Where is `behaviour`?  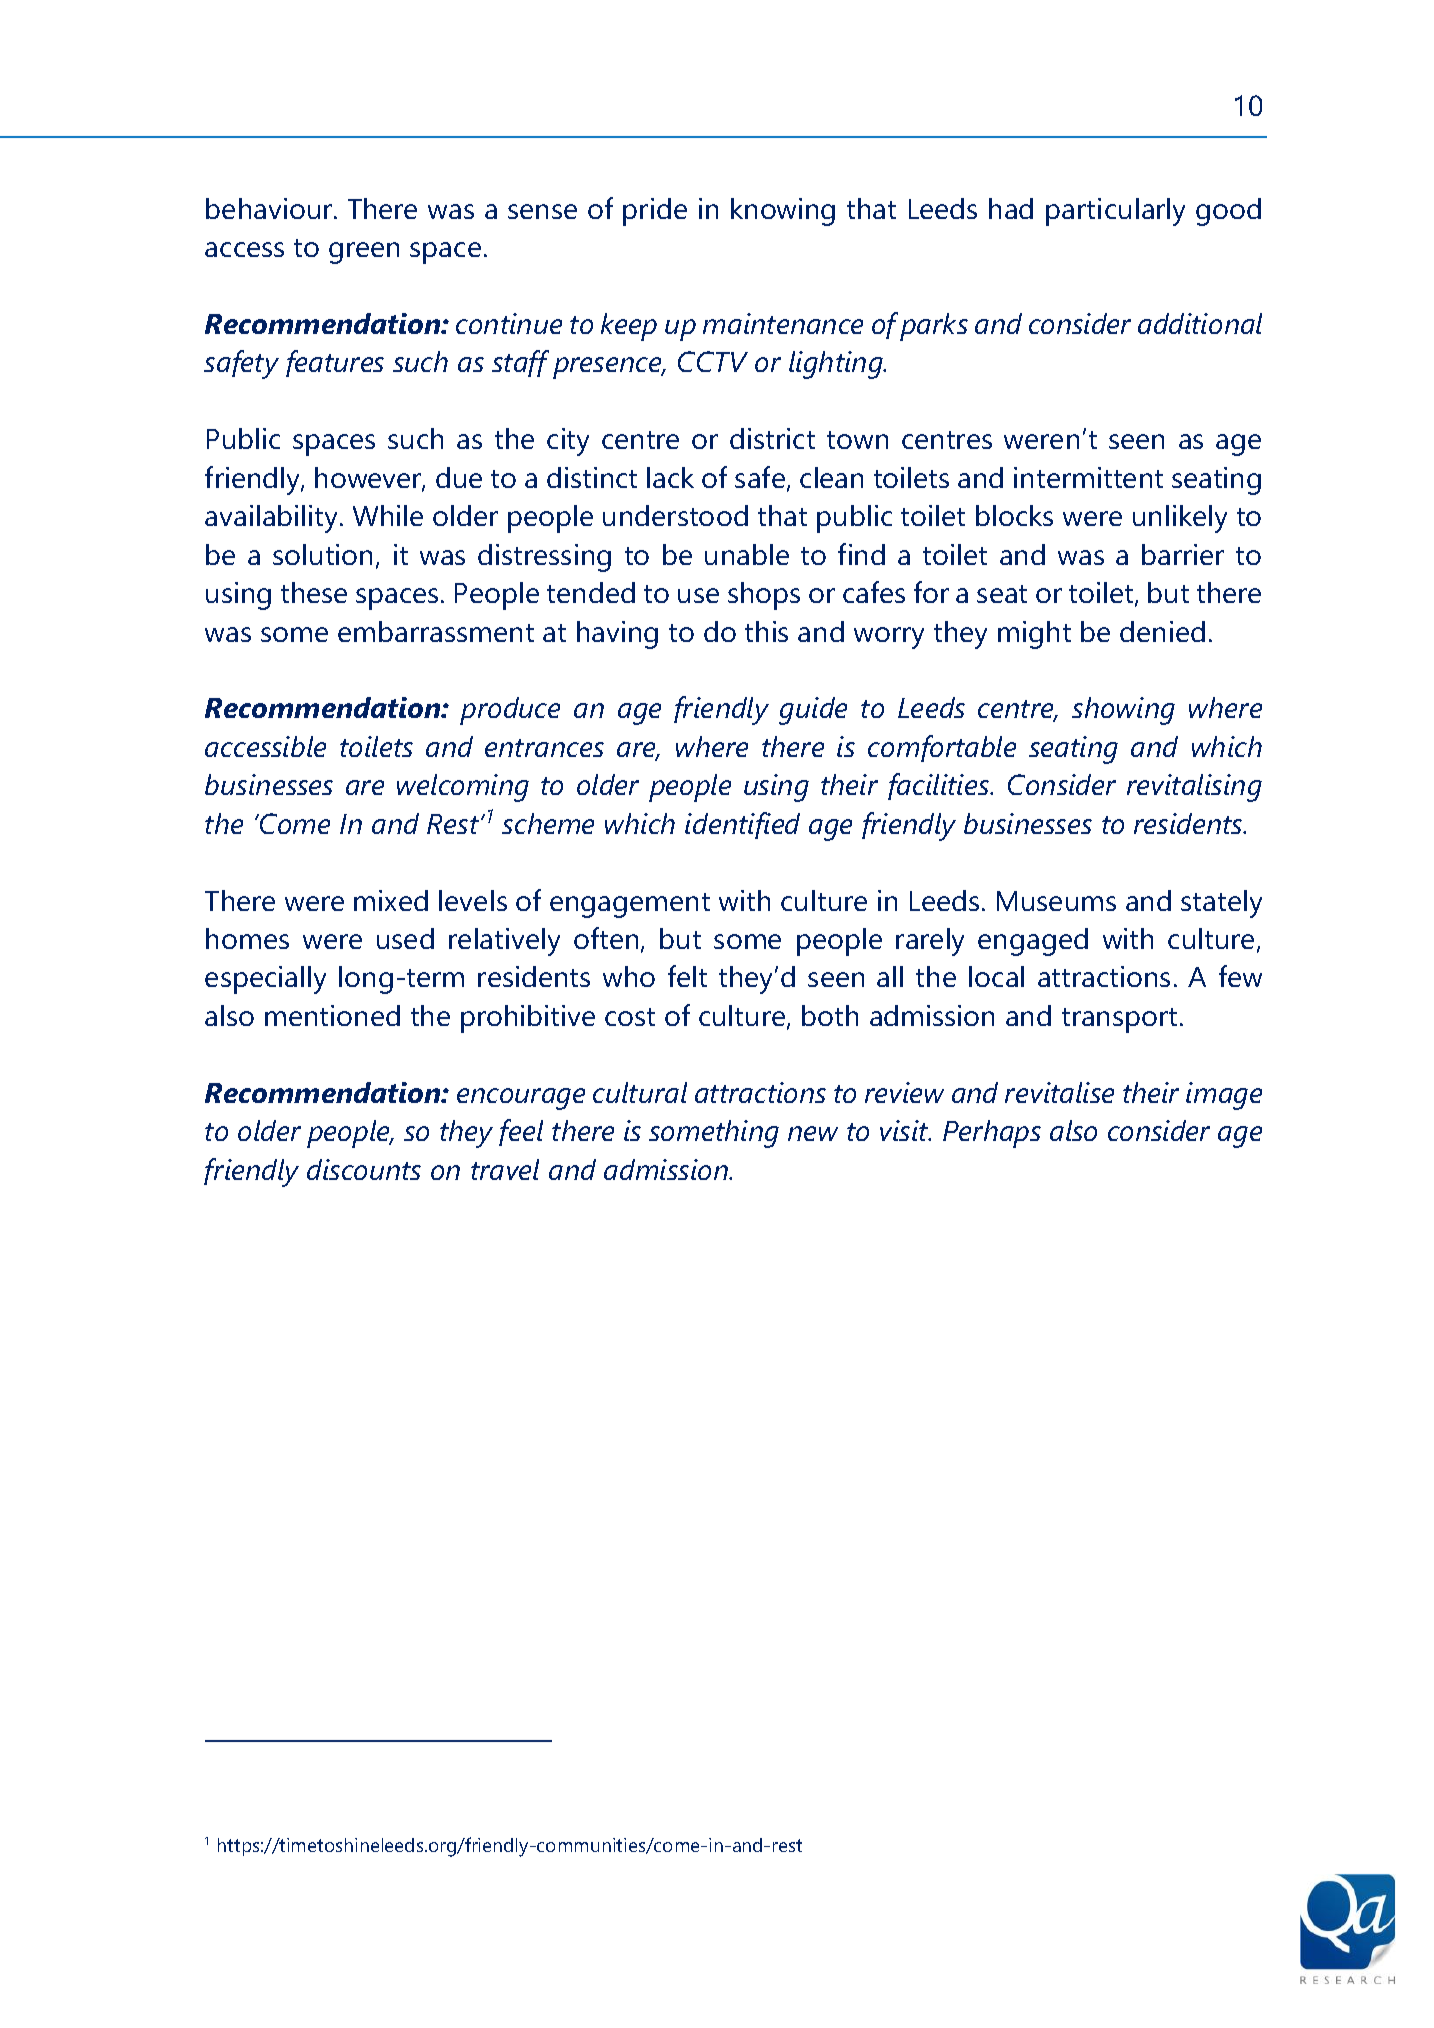
behaviour is located at coordinates (270, 208).
